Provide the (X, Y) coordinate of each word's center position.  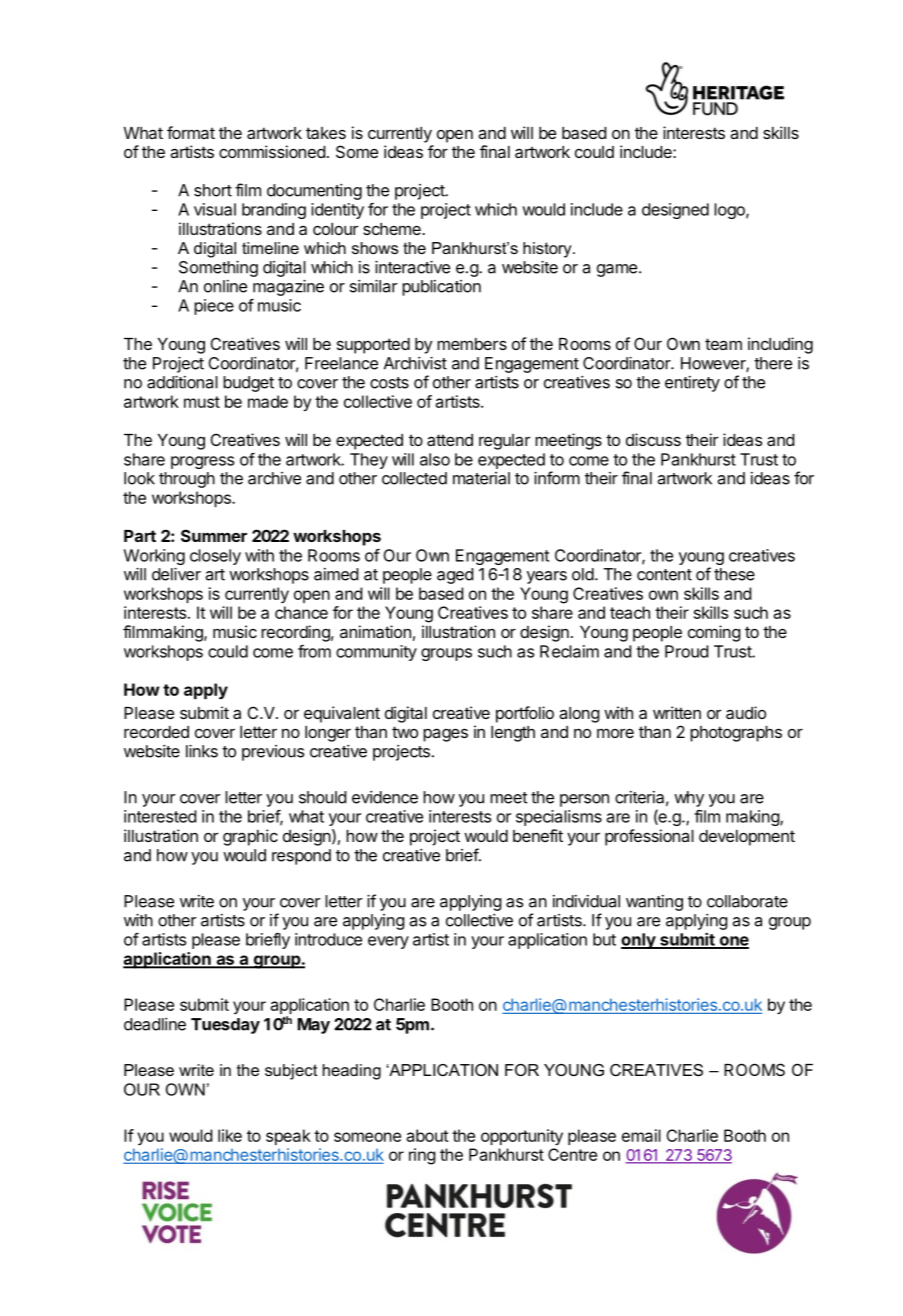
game (617, 270)
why (689, 799)
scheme (393, 229)
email (641, 1135)
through (187, 480)
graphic (250, 837)
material (481, 478)
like (230, 1135)
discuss (653, 439)
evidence (385, 797)
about (427, 1135)
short (213, 190)
